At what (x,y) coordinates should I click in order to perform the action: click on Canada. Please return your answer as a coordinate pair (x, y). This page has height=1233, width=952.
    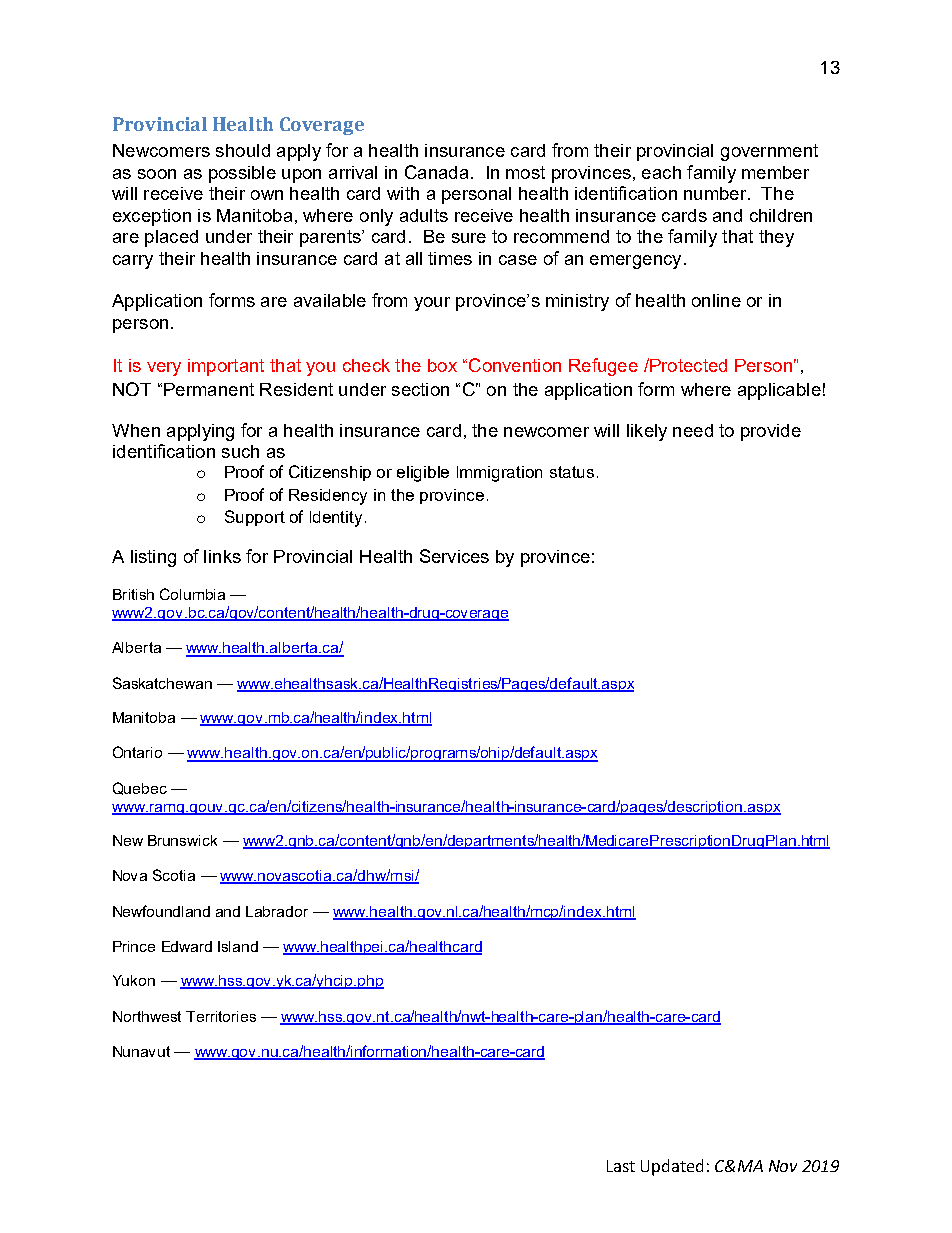
    Looking at the image, I should click on (436, 172).
